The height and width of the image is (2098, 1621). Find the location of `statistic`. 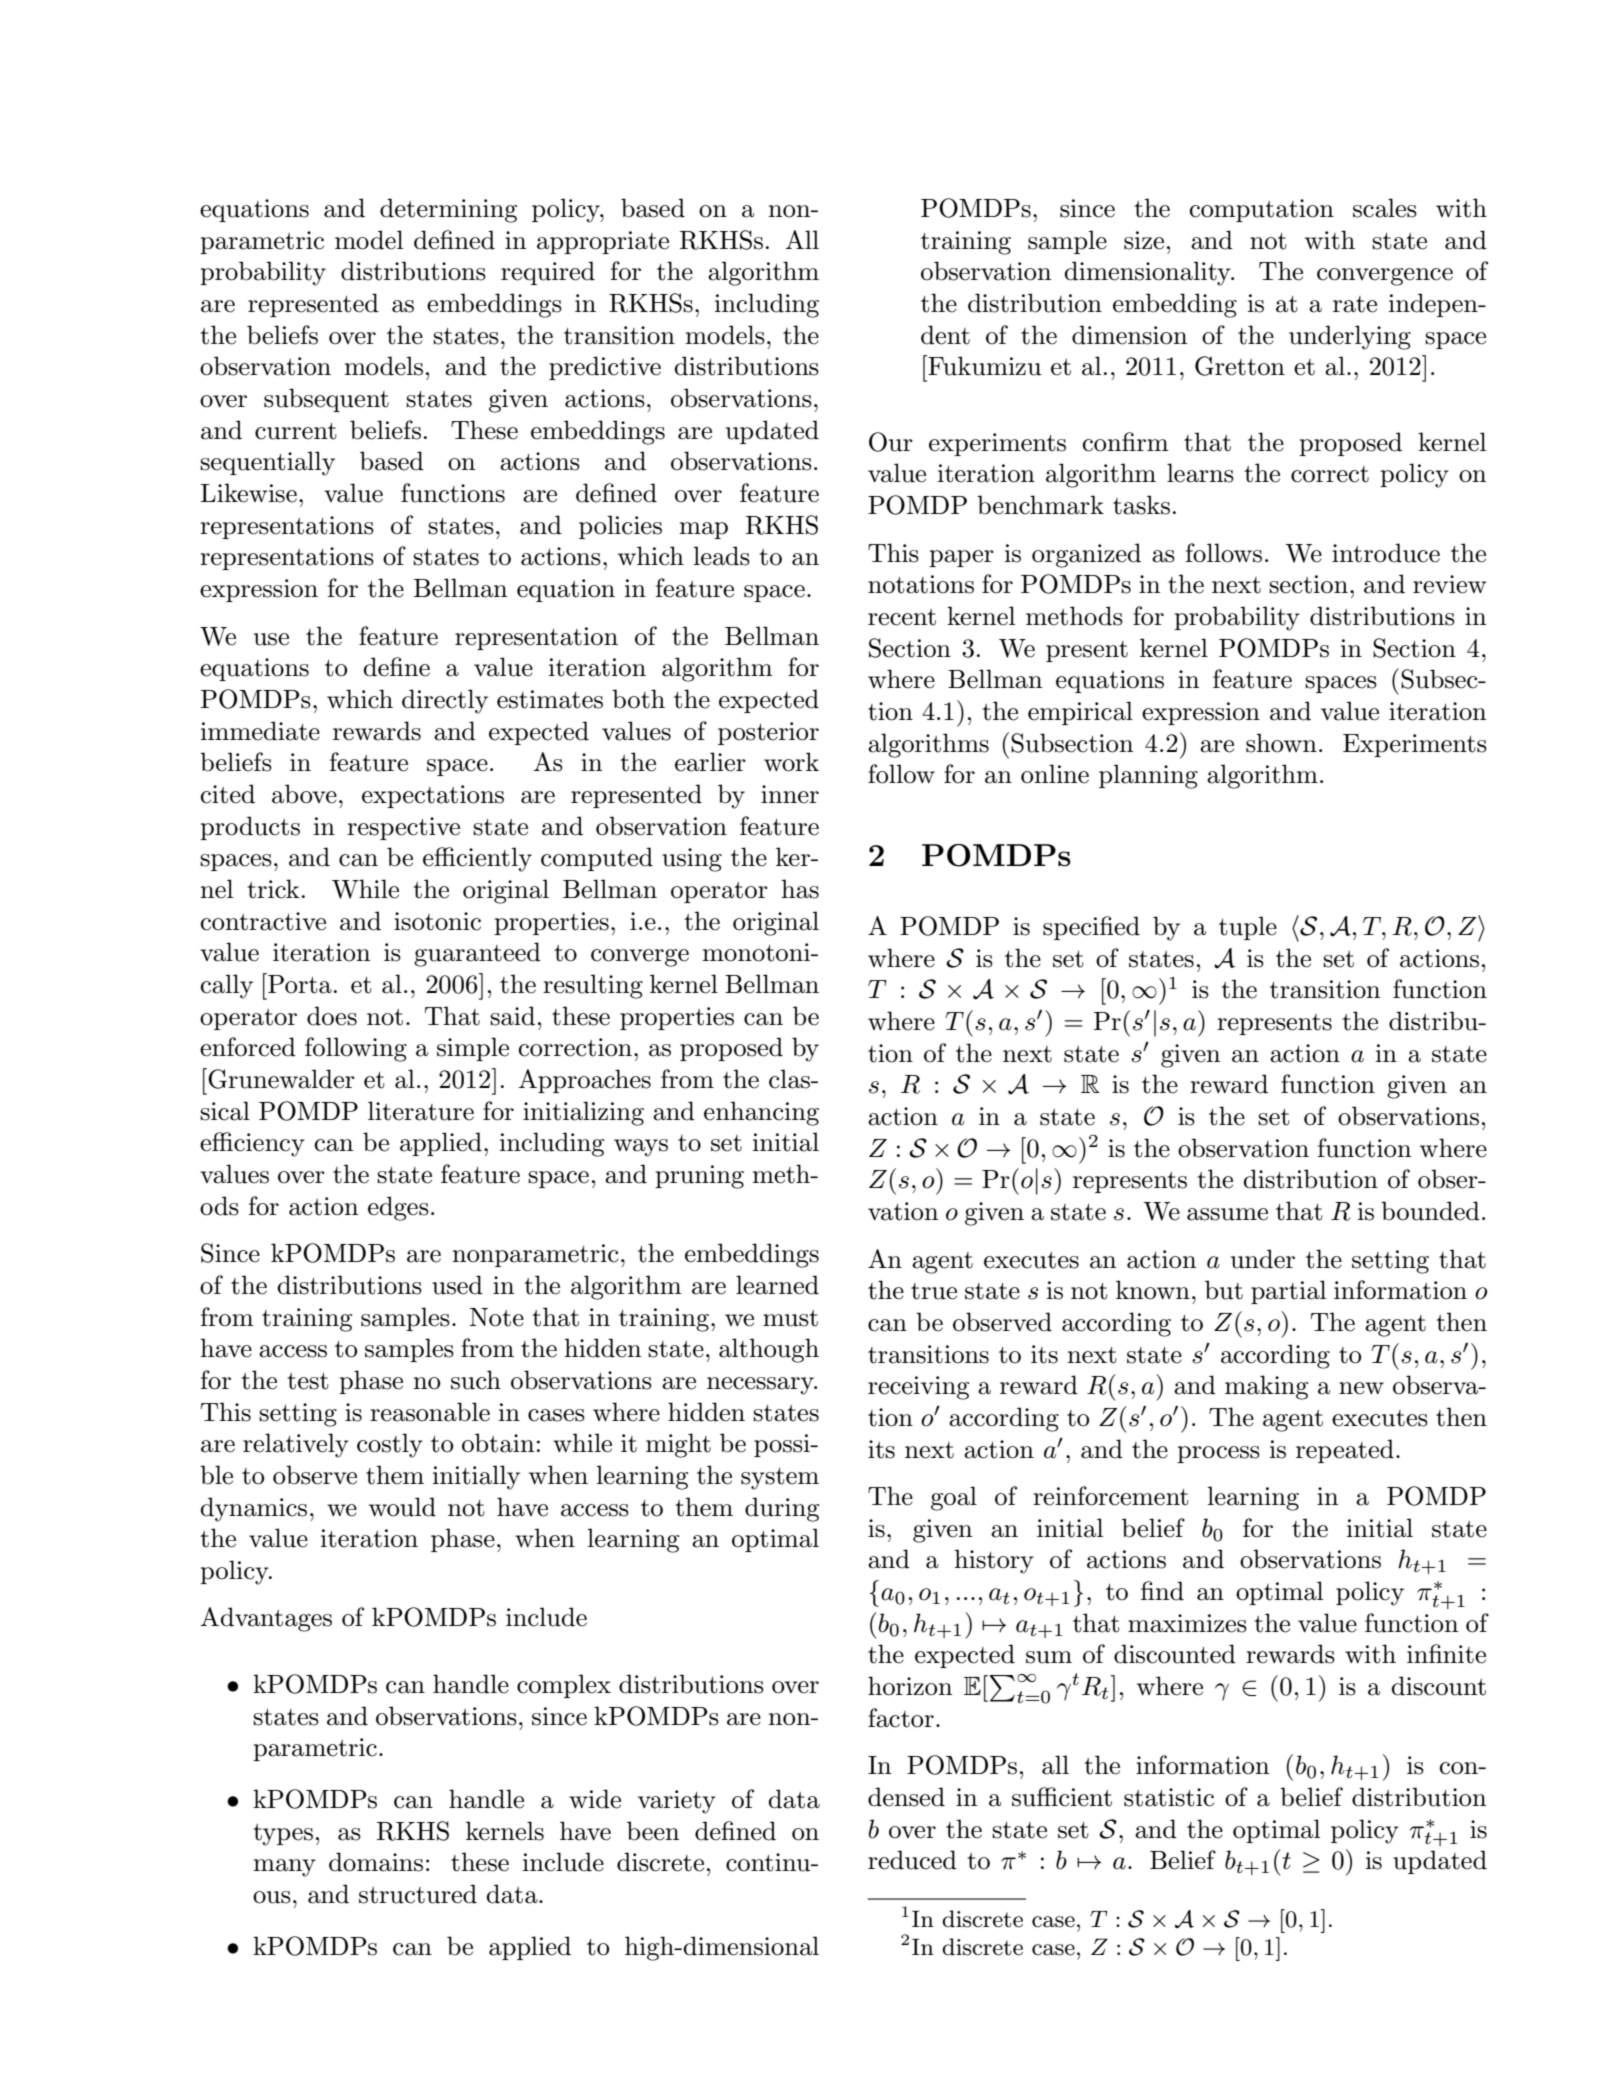

statistic is located at coordinates (1169, 1797).
